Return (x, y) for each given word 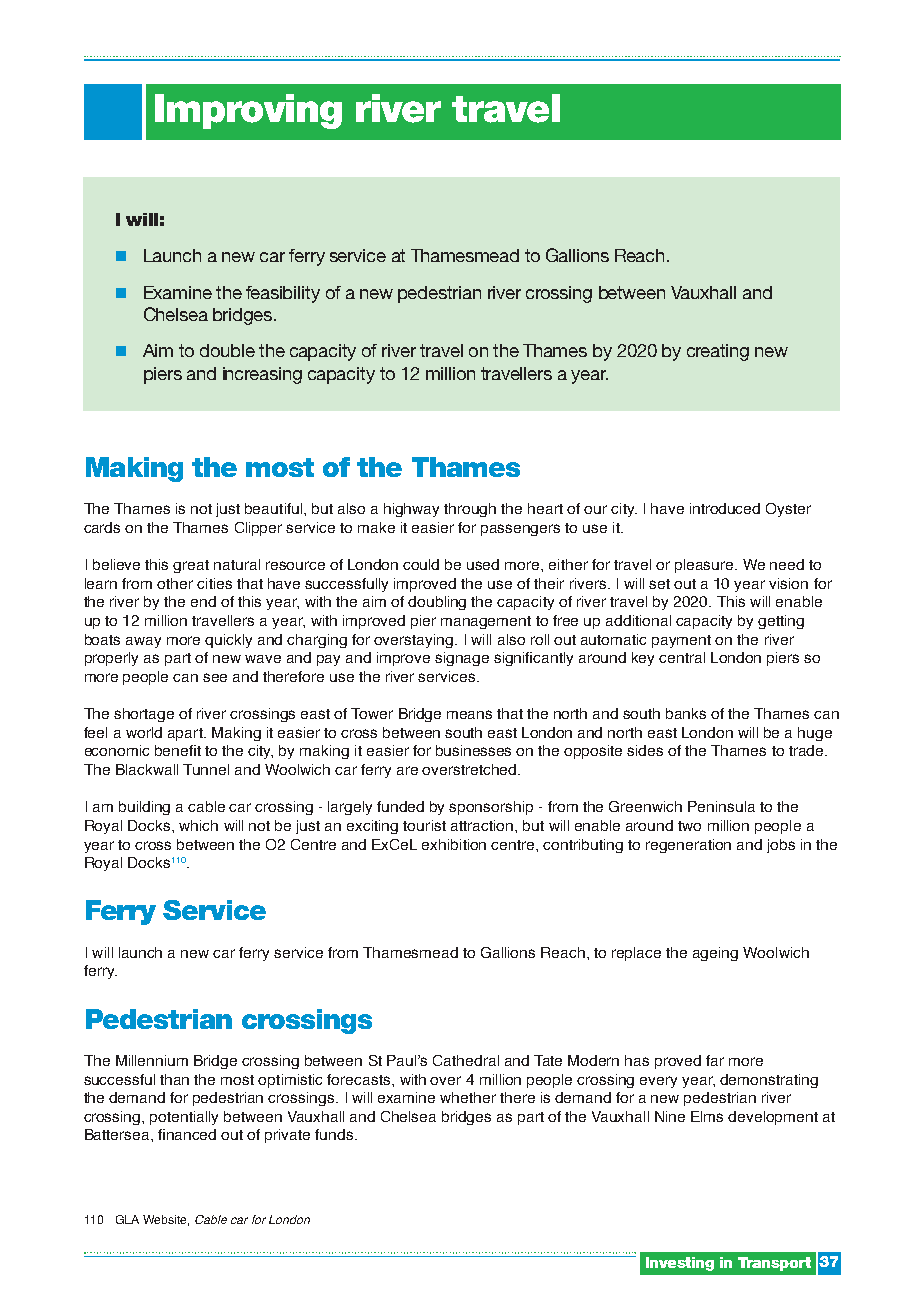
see (215, 677)
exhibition (454, 844)
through (470, 510)
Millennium (152, 1060)
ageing (715, 954)
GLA (127, 1219)
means (469, 714)
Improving (248, 111)
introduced (725, 508)
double (227, 350)
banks (686, 713)
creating (718, 352)
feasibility (283, 294)
